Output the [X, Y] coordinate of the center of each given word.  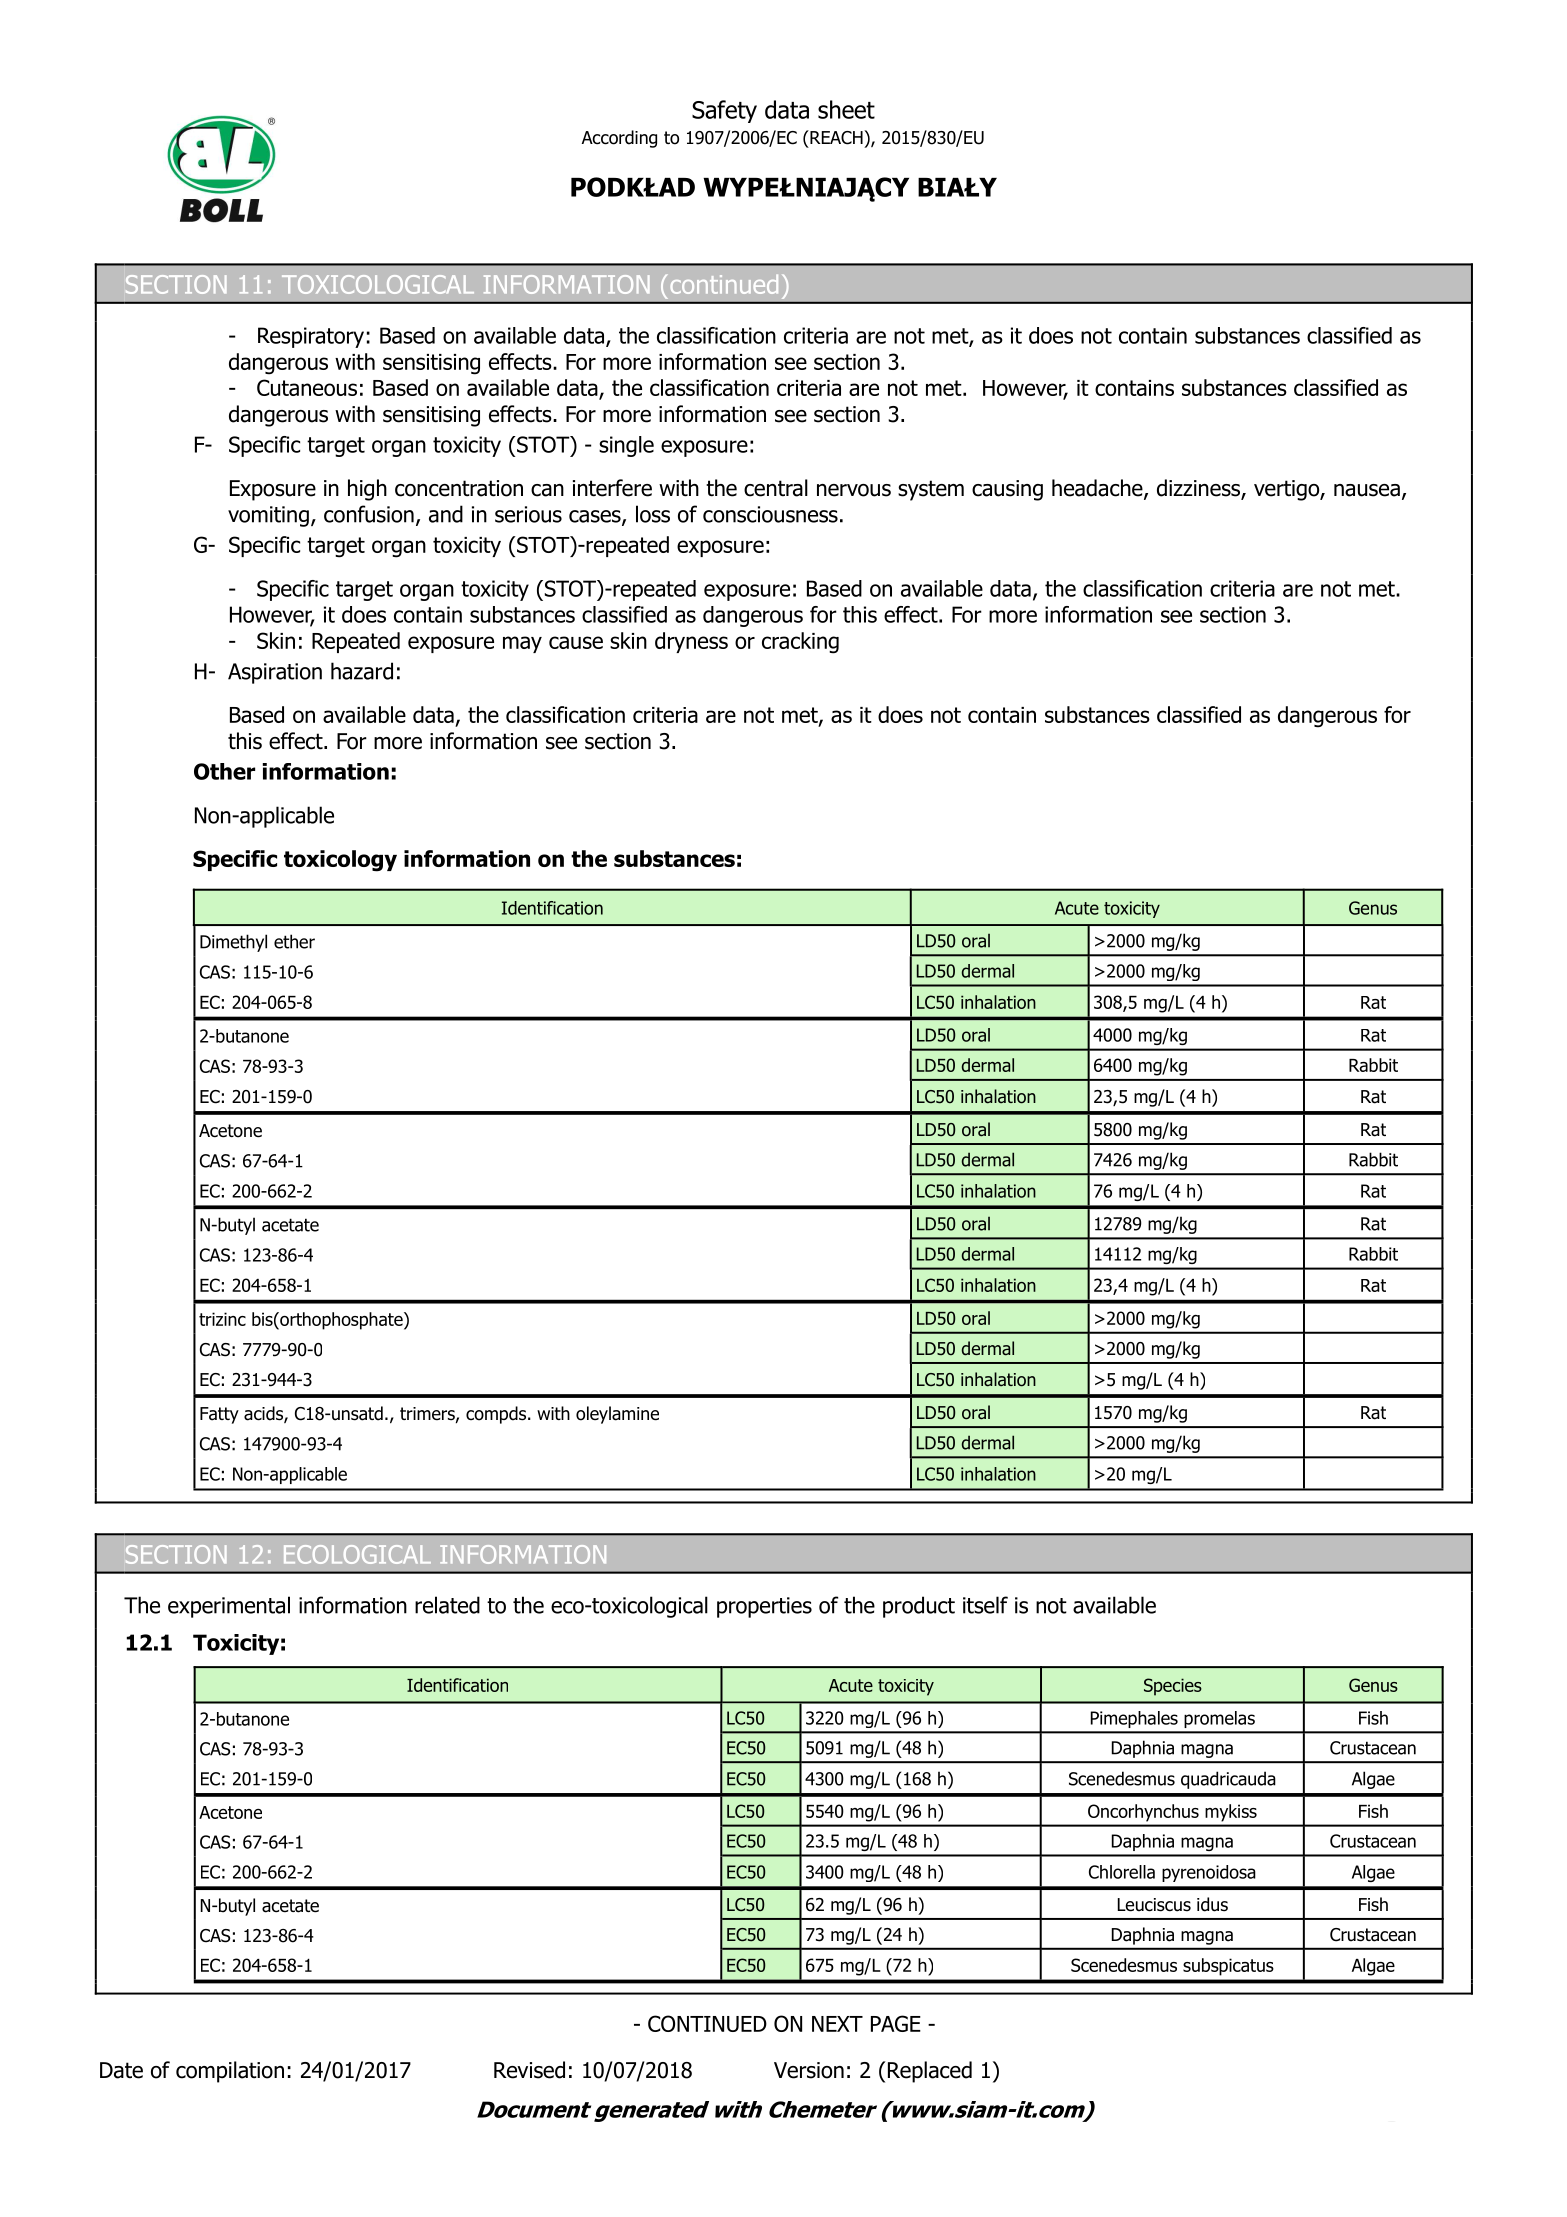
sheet [846, 109]
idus [1212, 1904]
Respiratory [311, 337]
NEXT [837, 2024]
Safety [724, 111]
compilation [230, 2072]
